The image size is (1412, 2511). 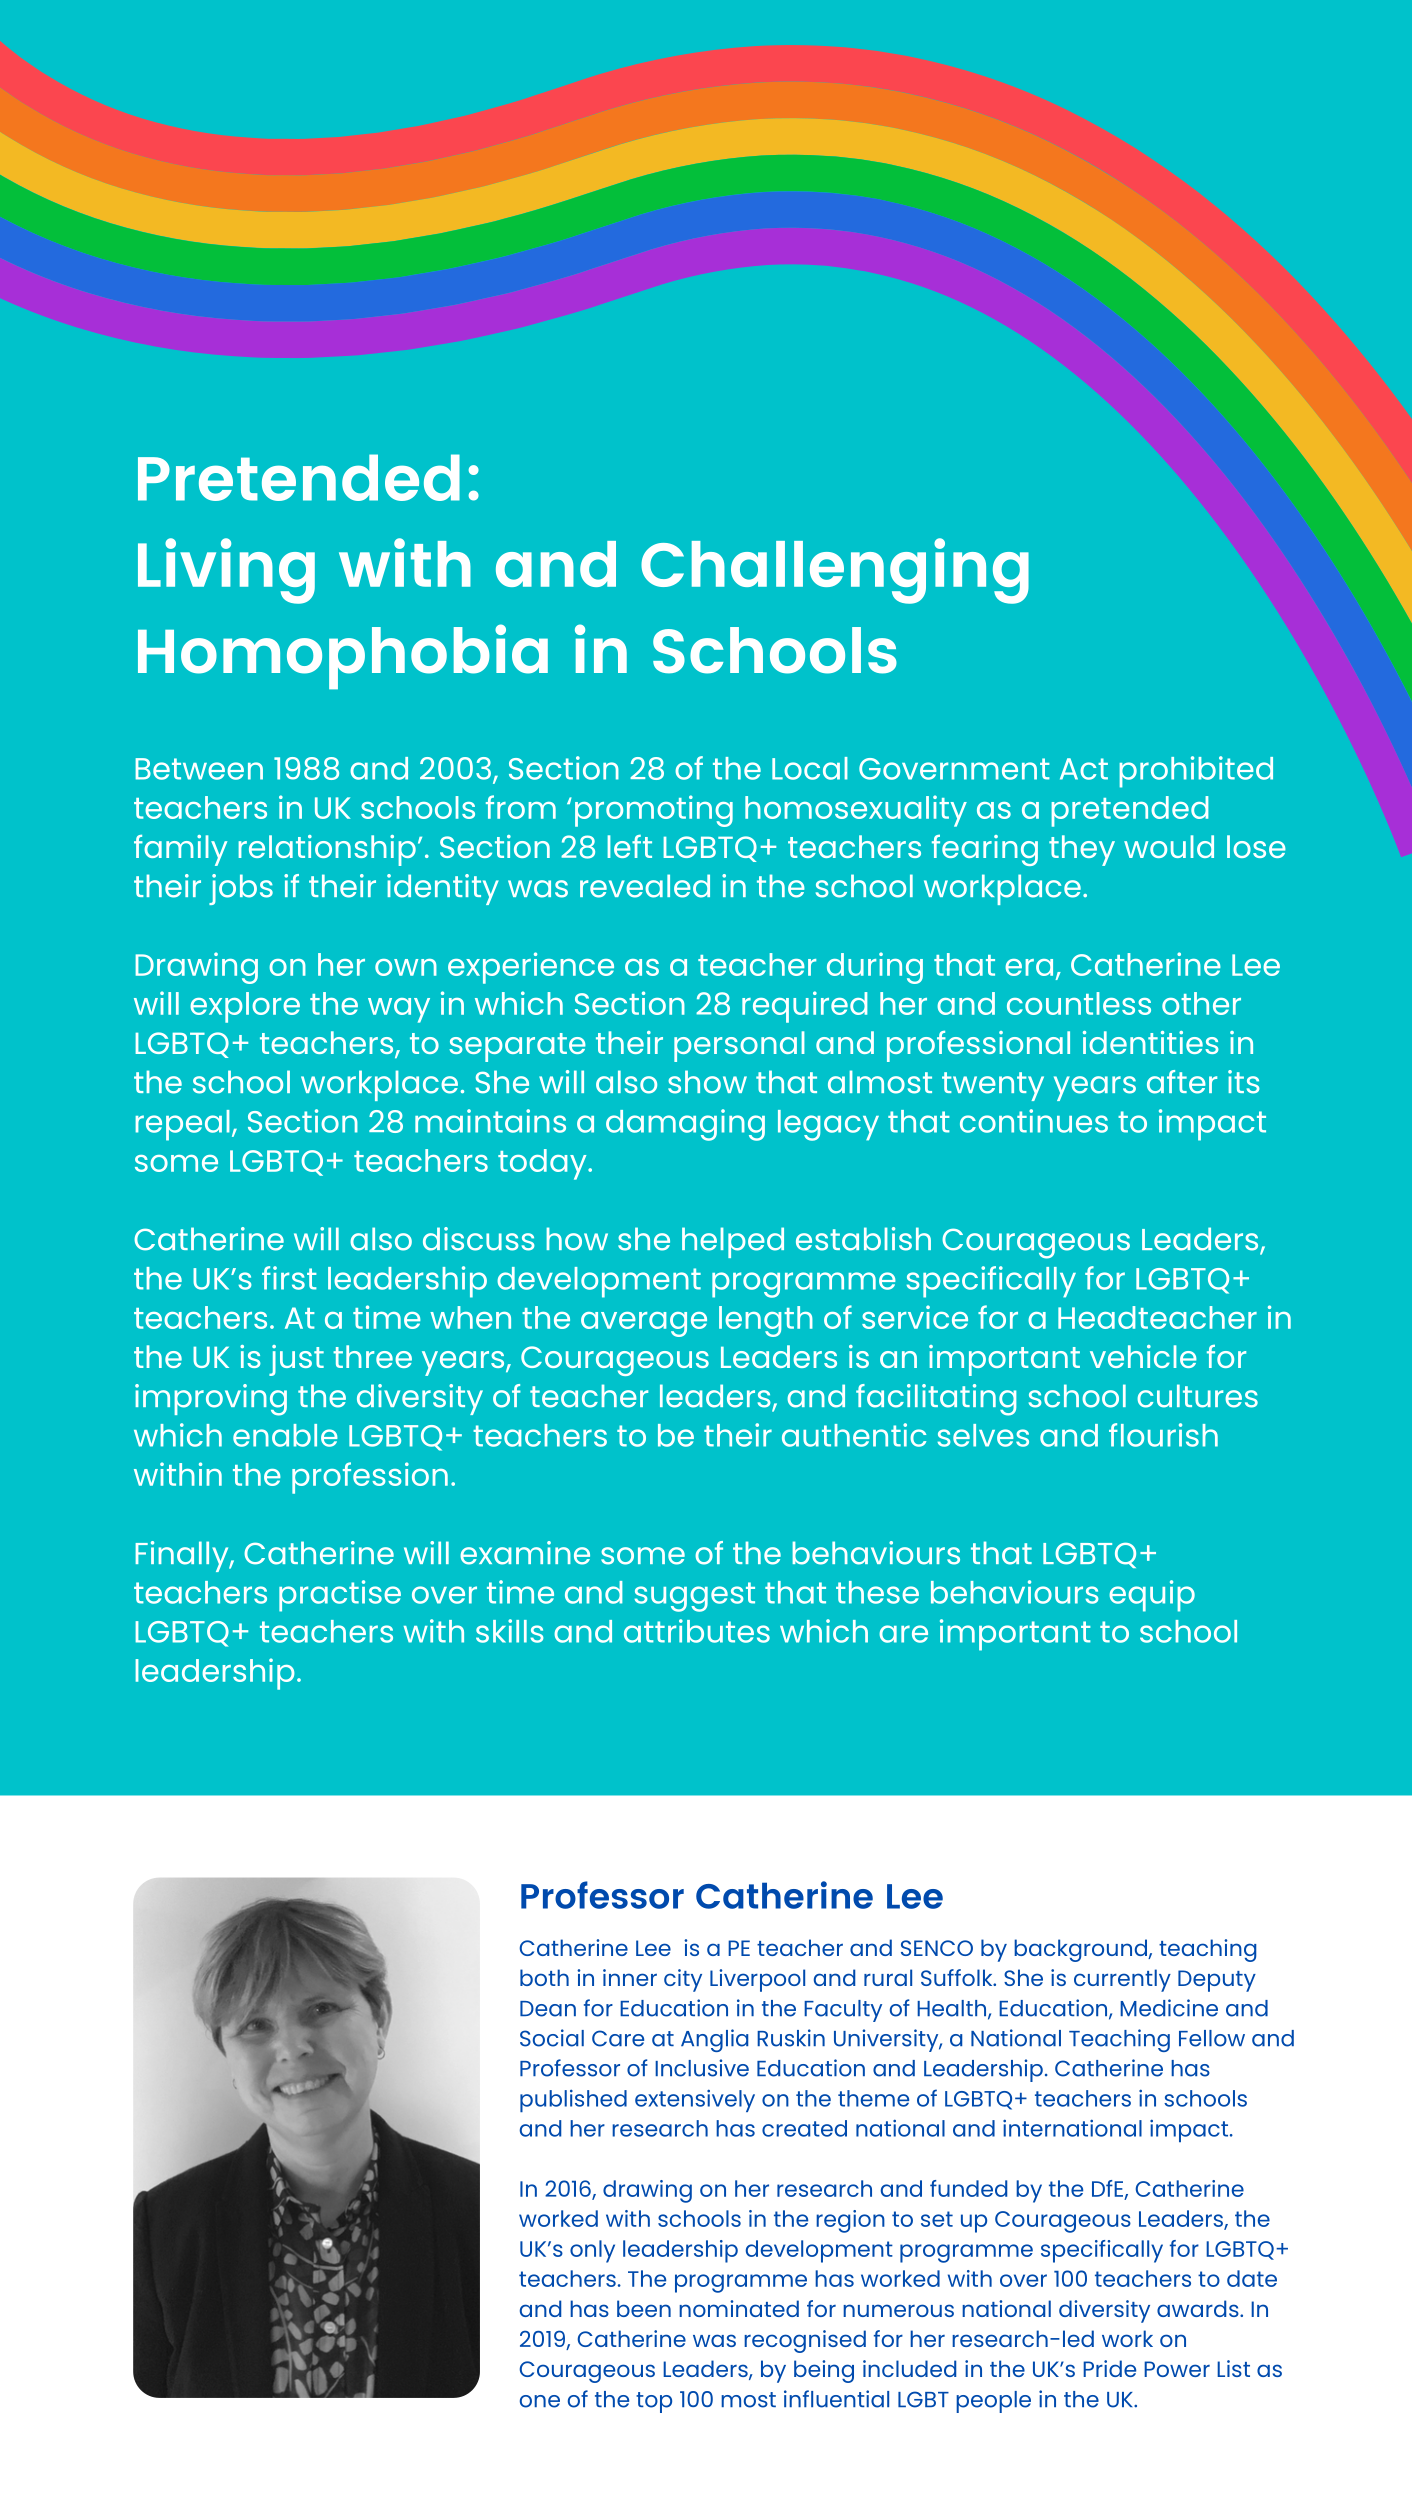 What do you see at coordinates (285, 1435) in the page?
I see `enable` at bounding box center [285, 1435].
